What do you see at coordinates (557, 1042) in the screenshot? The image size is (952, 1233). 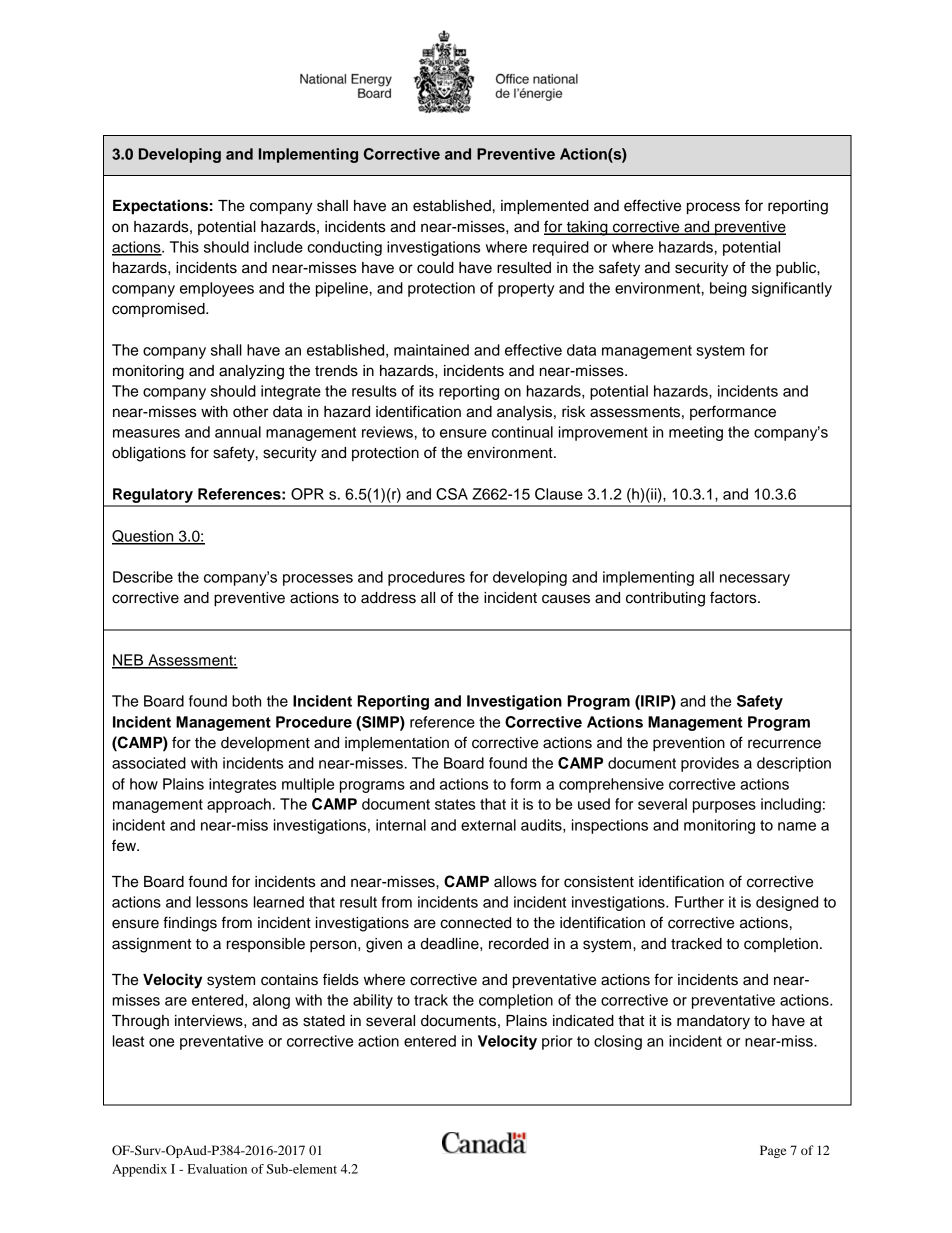 I see `prior` at bounding box center [557, 1042].
